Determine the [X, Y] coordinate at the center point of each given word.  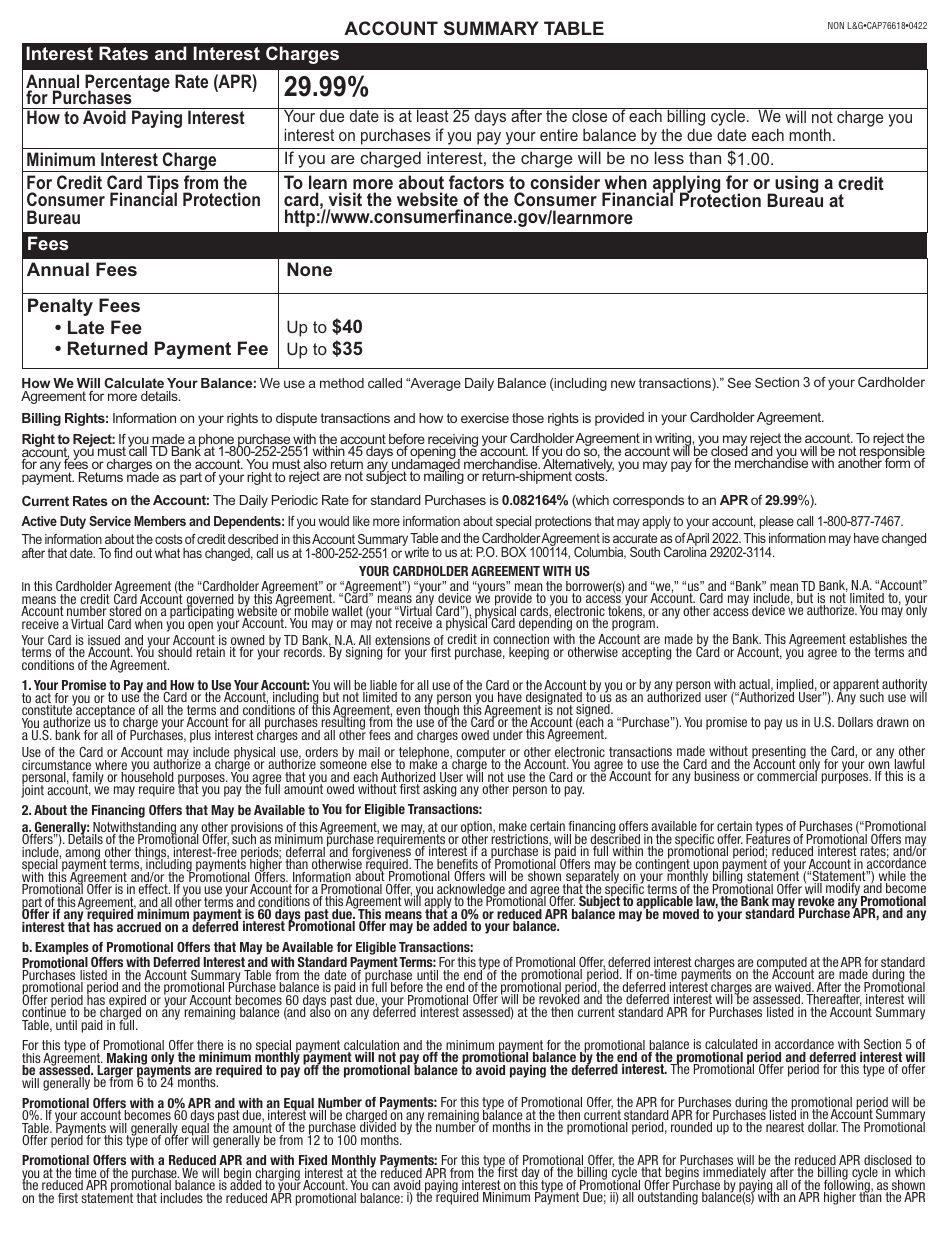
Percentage [126, 84]
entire [559, 135]
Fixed [313, 1160]
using [795, 185]
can [381, 1186]
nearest [785, 1127]
